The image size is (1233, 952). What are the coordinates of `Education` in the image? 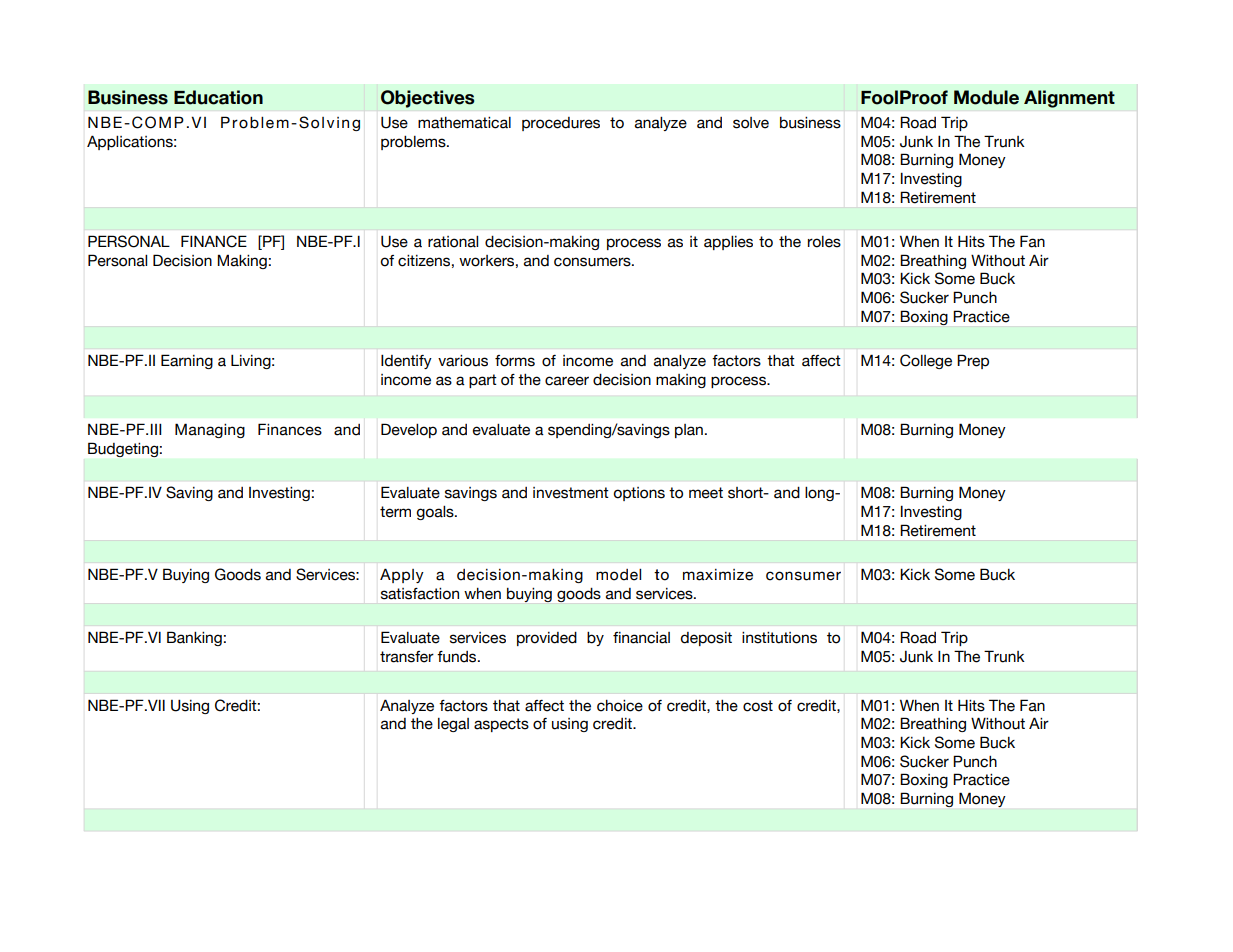 It's located at (218, 97).
